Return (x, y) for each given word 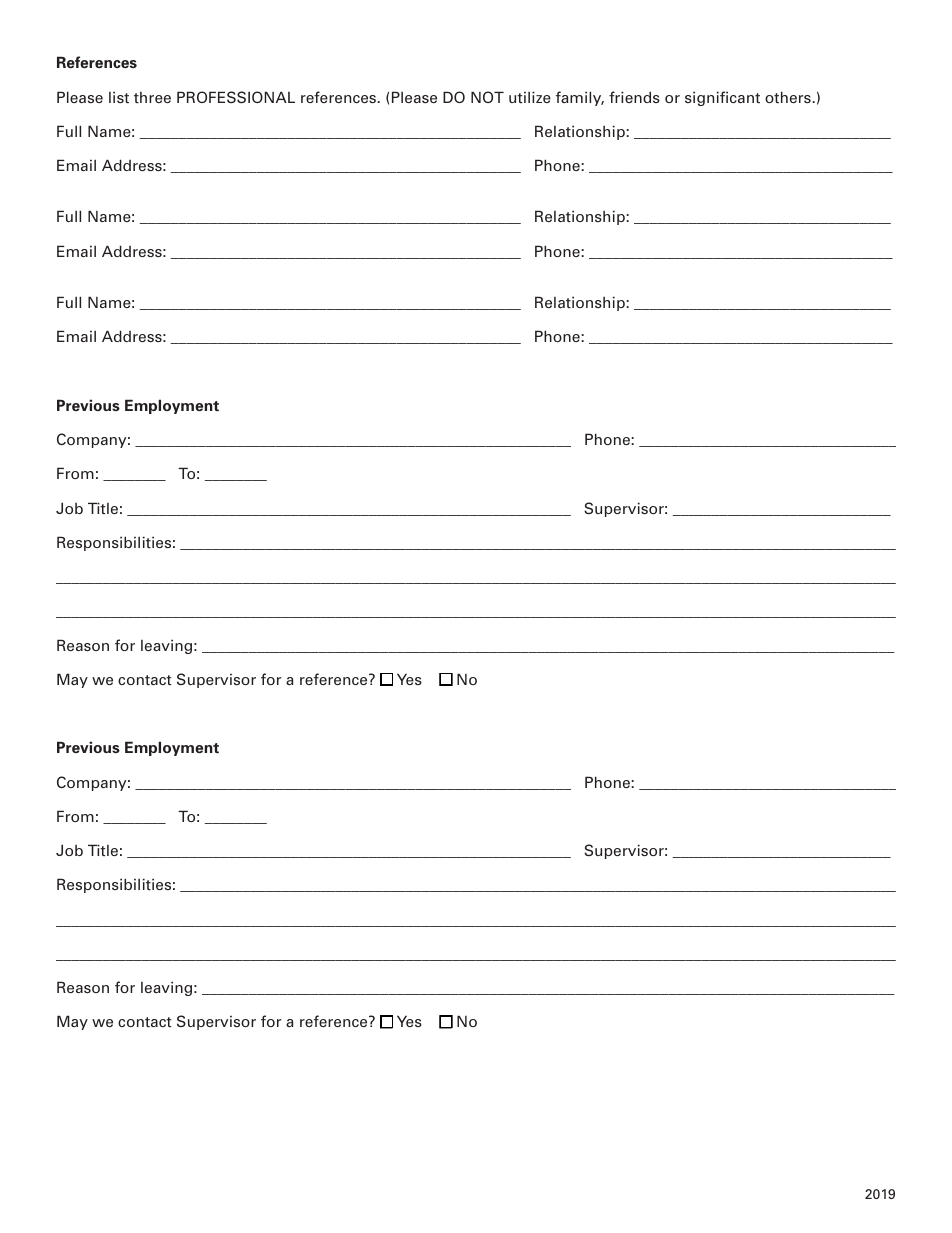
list (119, 97)
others (789, 97)
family (580, 98)
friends (634, 97)
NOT (487, 97)
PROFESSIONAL (236, 97)
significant (722, 98)
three (152, 97)
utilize (530, 97)
